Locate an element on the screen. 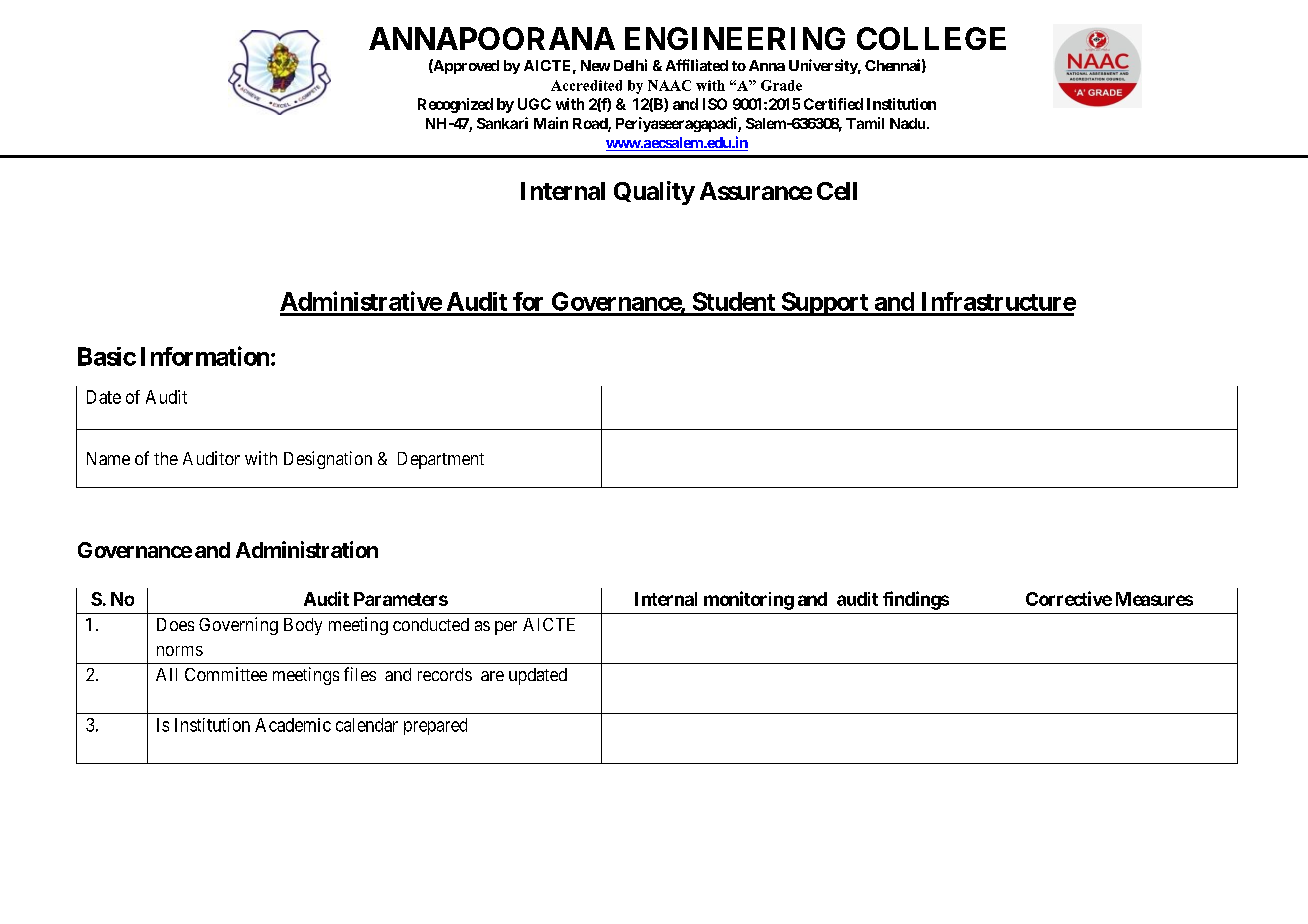 Image resolution: width=1308 pixels, height=924 pixels. monitoring is located at coordinates (749, 600).
